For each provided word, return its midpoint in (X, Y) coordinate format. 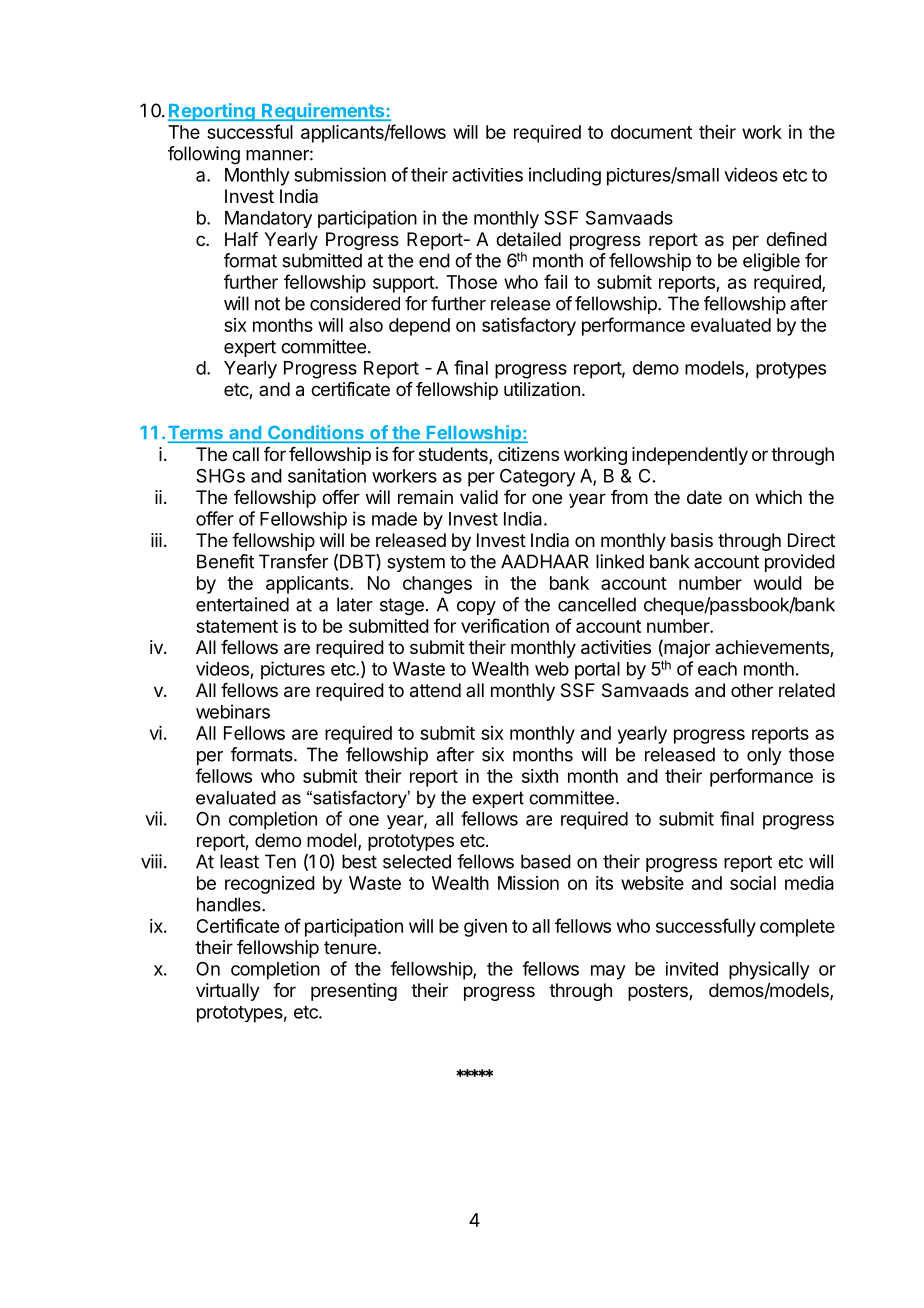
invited (692, 969)
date (704, 497)
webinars (233, 711)
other (752, 690)
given (485, 928)
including (565, 176)
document (651, 132)
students (454, 455)
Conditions (316, 433)
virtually (228, 992)
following (204, 155)
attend (435, 690)
